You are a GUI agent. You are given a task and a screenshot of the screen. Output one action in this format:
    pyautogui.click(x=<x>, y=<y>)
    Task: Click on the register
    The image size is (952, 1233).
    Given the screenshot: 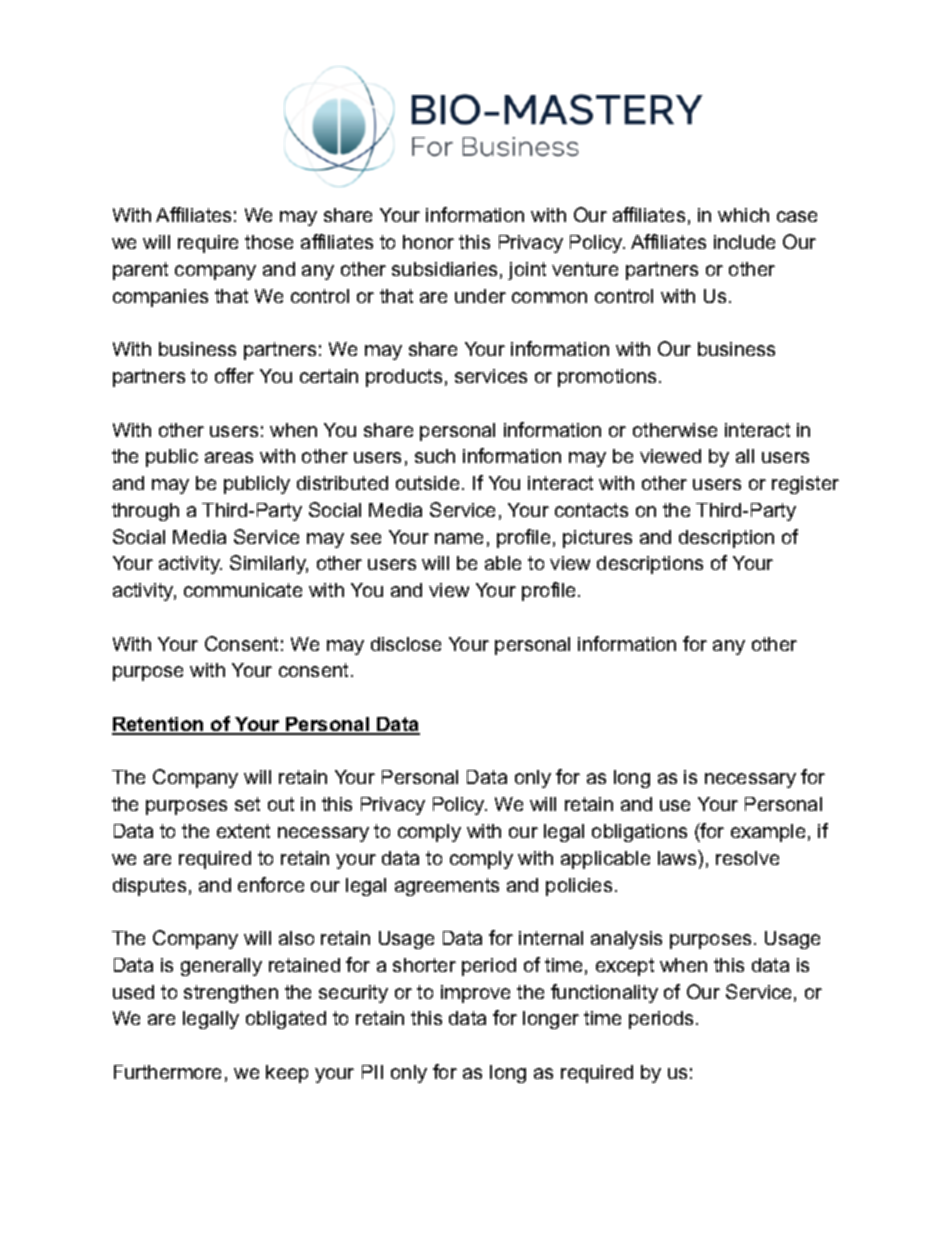 What is the action you would take?
    pyautogui.click(x=805, y=485)
